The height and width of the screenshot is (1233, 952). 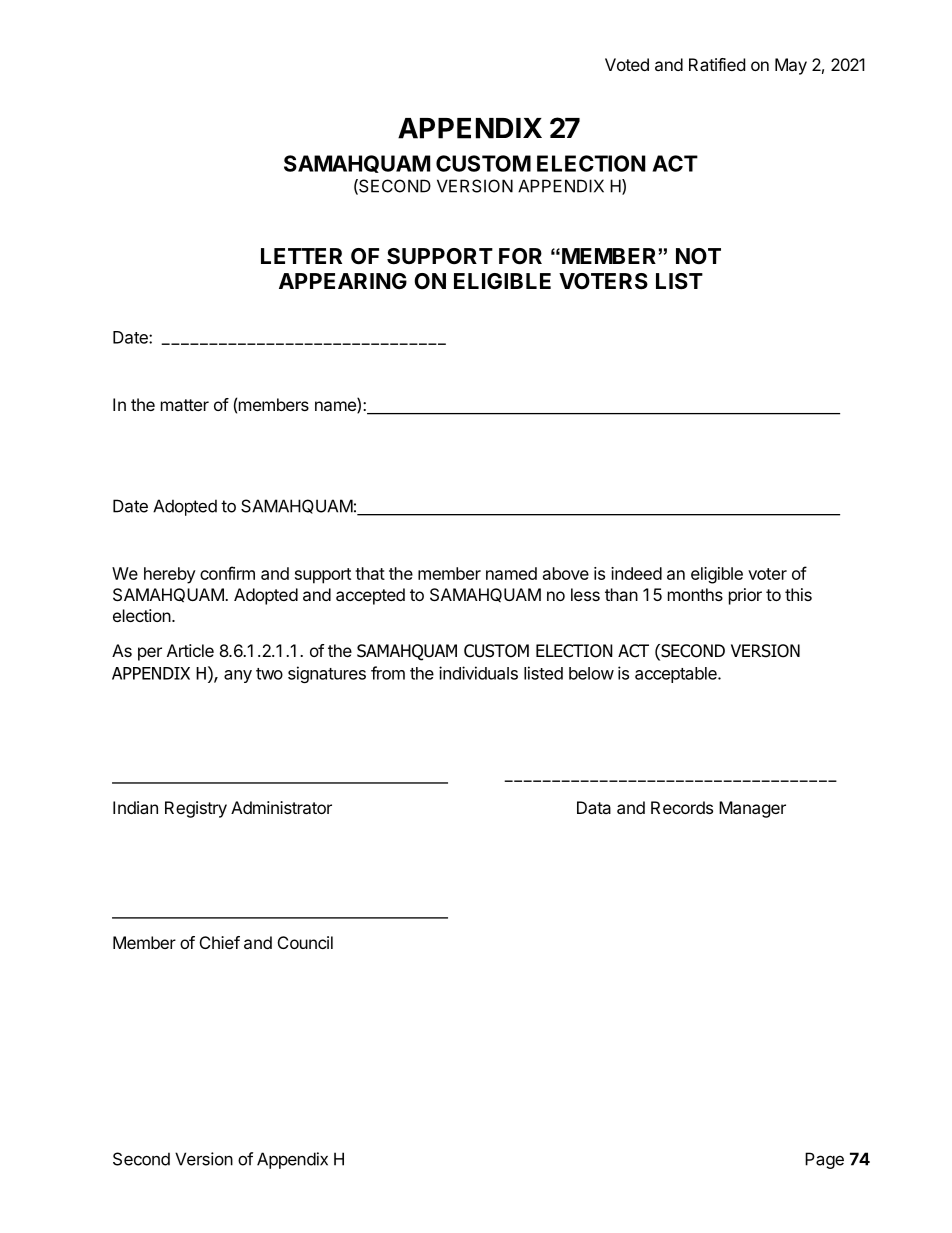 What do you see at coordinates (301, 256) in the screenshot?
I see `LETTER` at bounding box center [301, 256].
